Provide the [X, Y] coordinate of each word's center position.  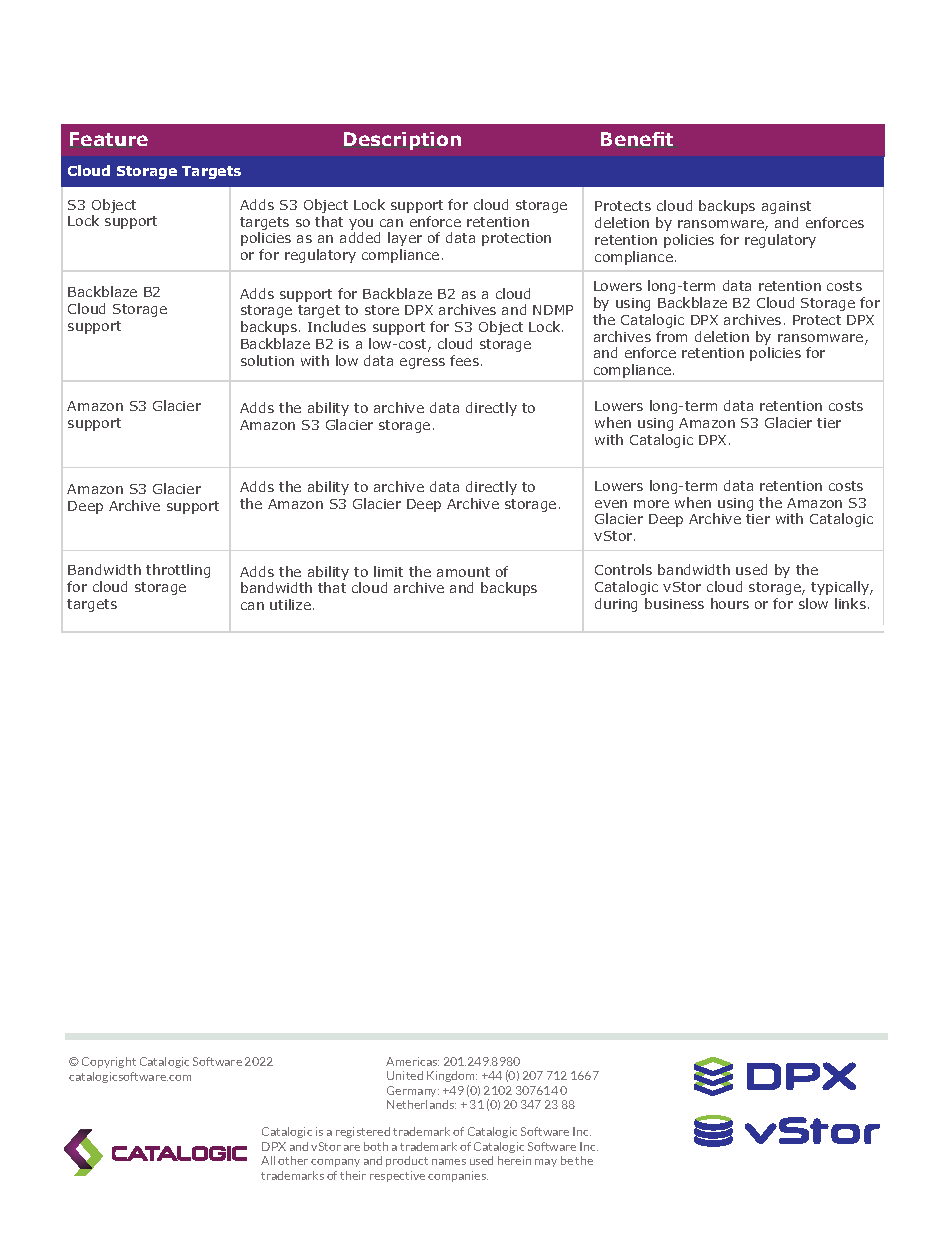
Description [402, 141]
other [293, 1160]
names [449, 1162]
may [546, 1163]
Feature [109, 139]
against [786, 207]
